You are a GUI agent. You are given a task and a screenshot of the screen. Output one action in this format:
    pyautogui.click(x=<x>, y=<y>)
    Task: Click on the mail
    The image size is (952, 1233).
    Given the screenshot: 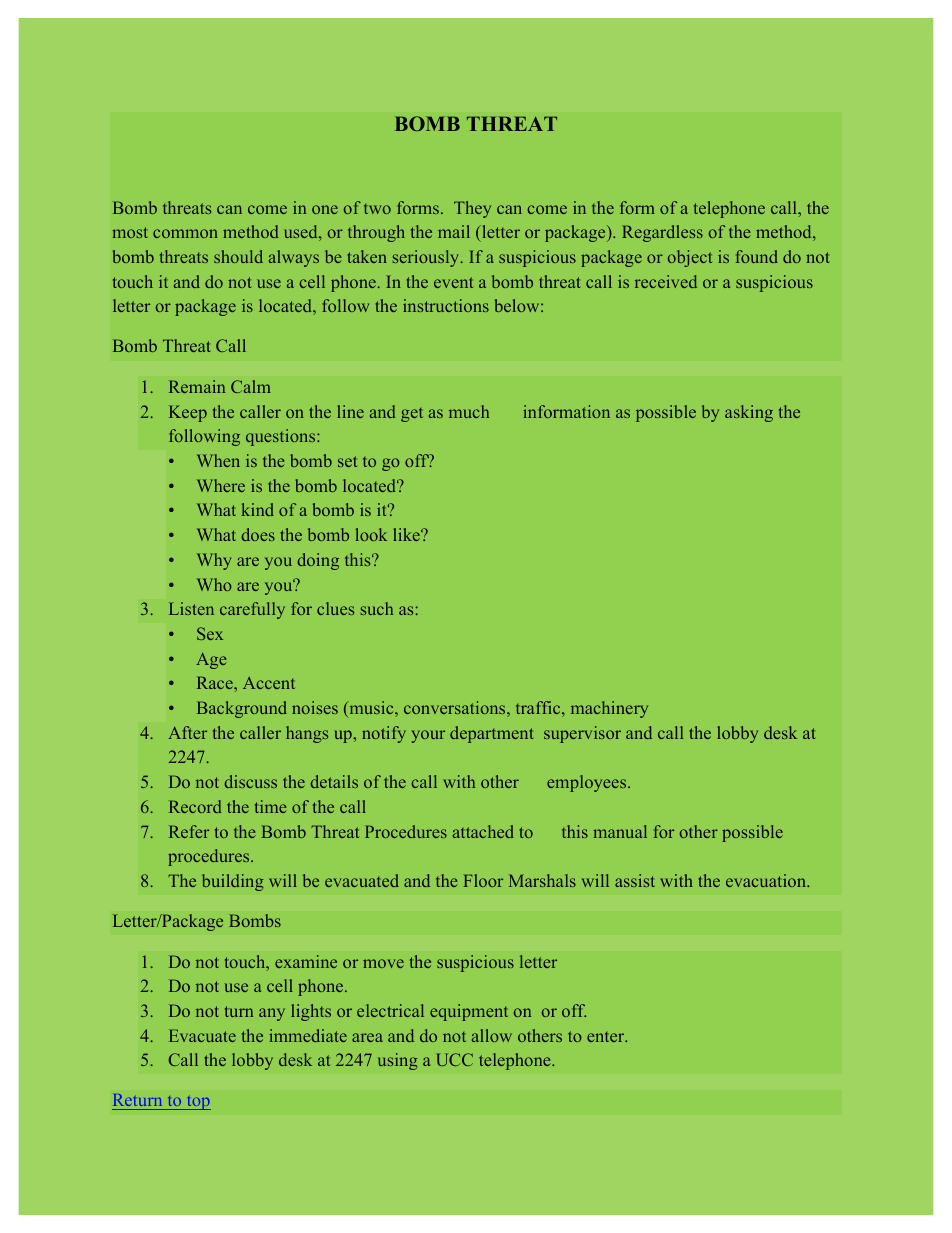 What is the action you would take?
    pyautogui.click(x=454, y=231)
